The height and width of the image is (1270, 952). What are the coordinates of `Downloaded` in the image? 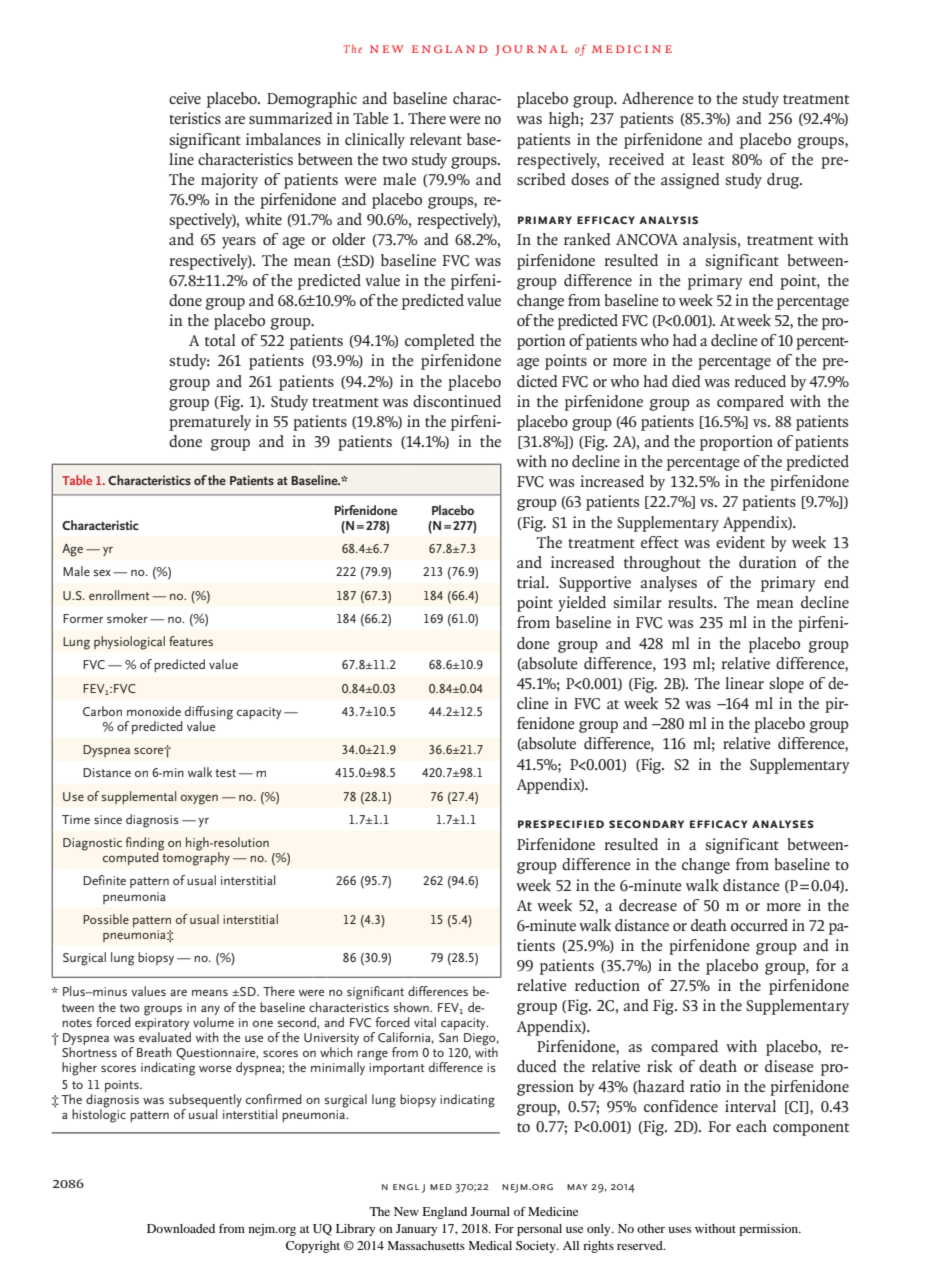 It's located at (181, 1228).
